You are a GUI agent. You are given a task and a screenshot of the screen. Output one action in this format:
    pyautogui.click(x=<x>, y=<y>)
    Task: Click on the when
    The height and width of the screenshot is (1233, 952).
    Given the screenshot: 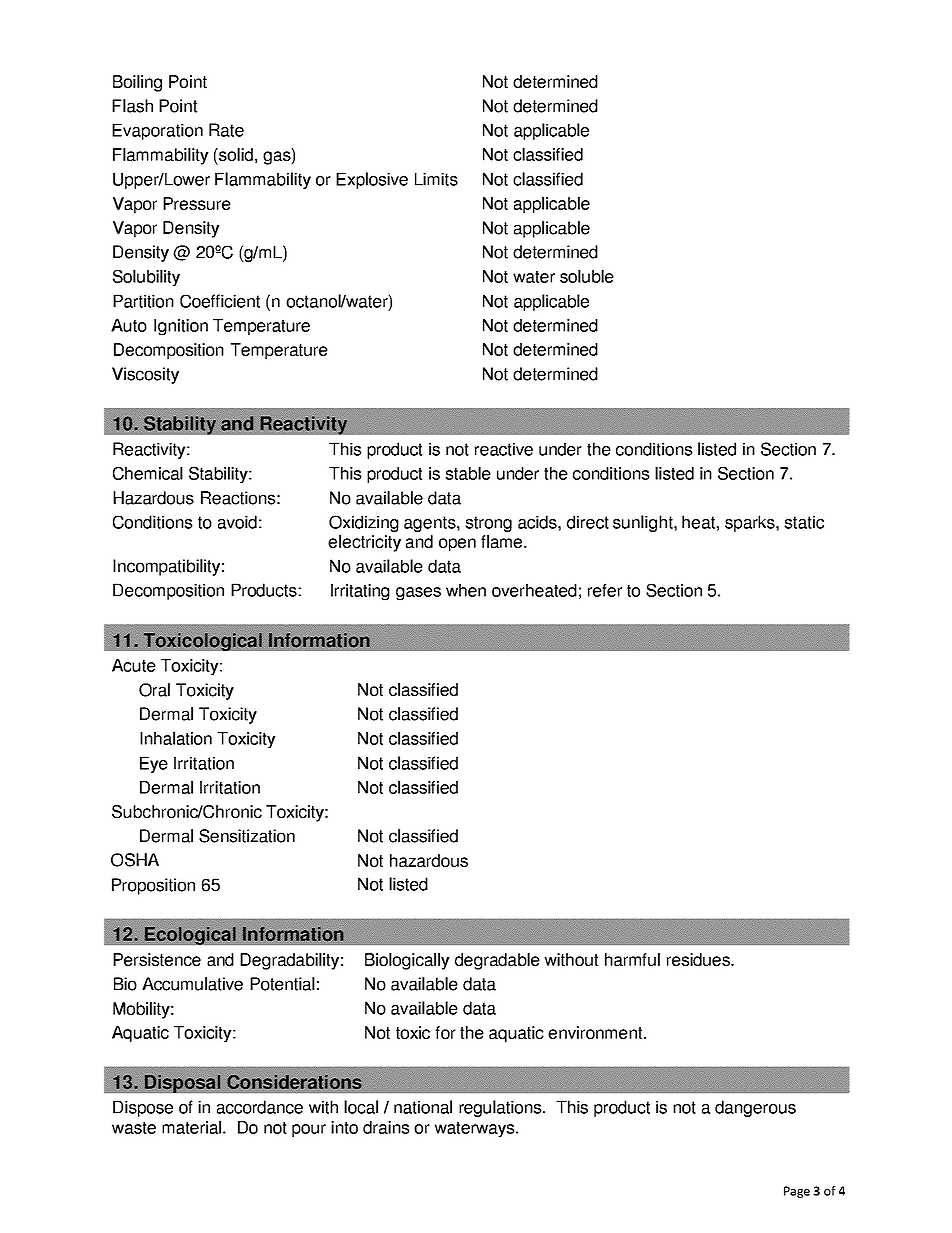 What is the action you would take?
    pyautogui.click(x=466, y=590)
